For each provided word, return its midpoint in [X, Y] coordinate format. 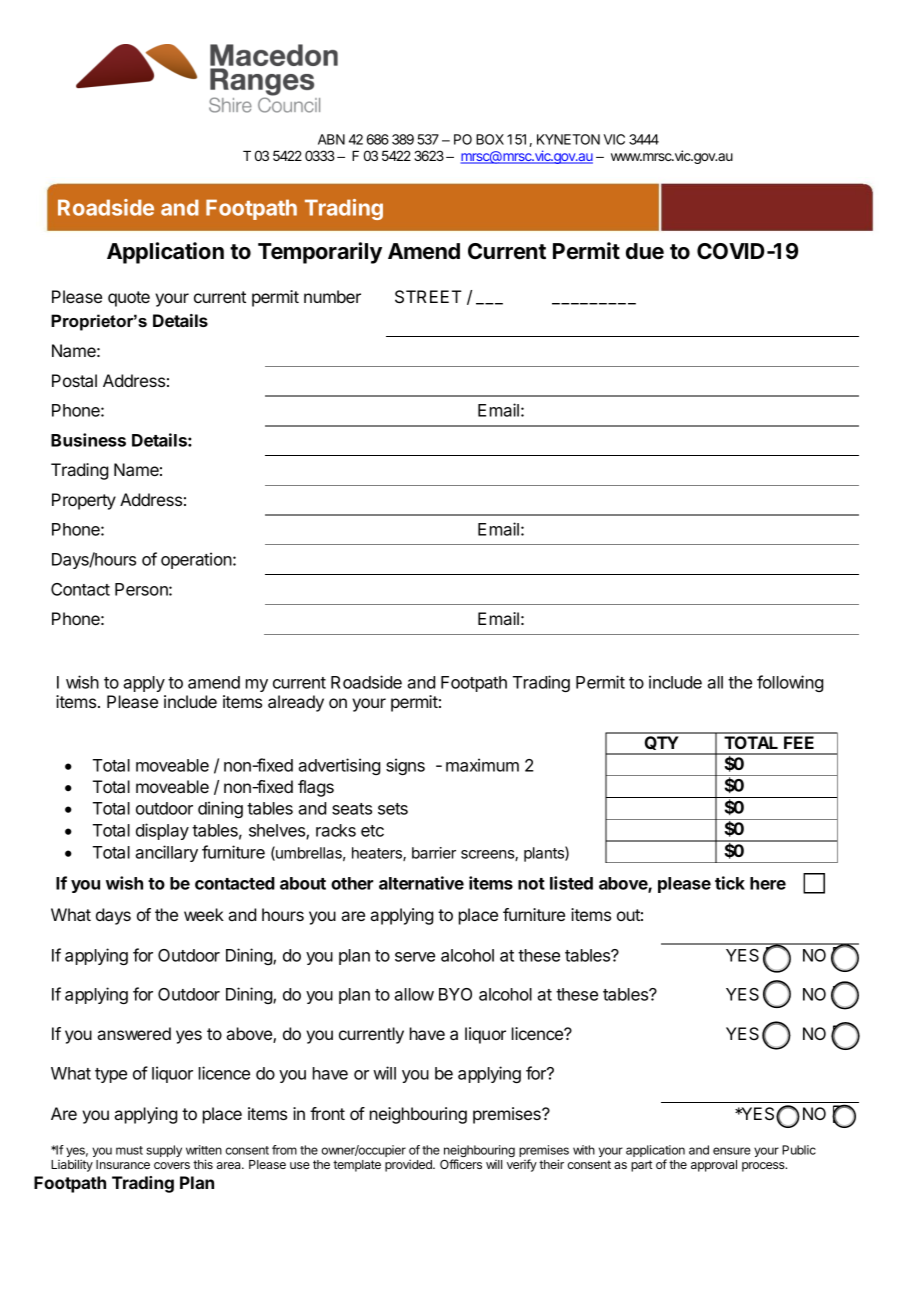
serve [415, 957]
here [768, 883]
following [790, 683]
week [204, 914]
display [162, 831]
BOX [490, 139]
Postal [74, 380]
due [645, 251]
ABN [331, 139]
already [296, 703]
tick [730, 883]
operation [196, 560]
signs [405, 766]
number [332, 296]
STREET [428, 297]
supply [164, 1151]
